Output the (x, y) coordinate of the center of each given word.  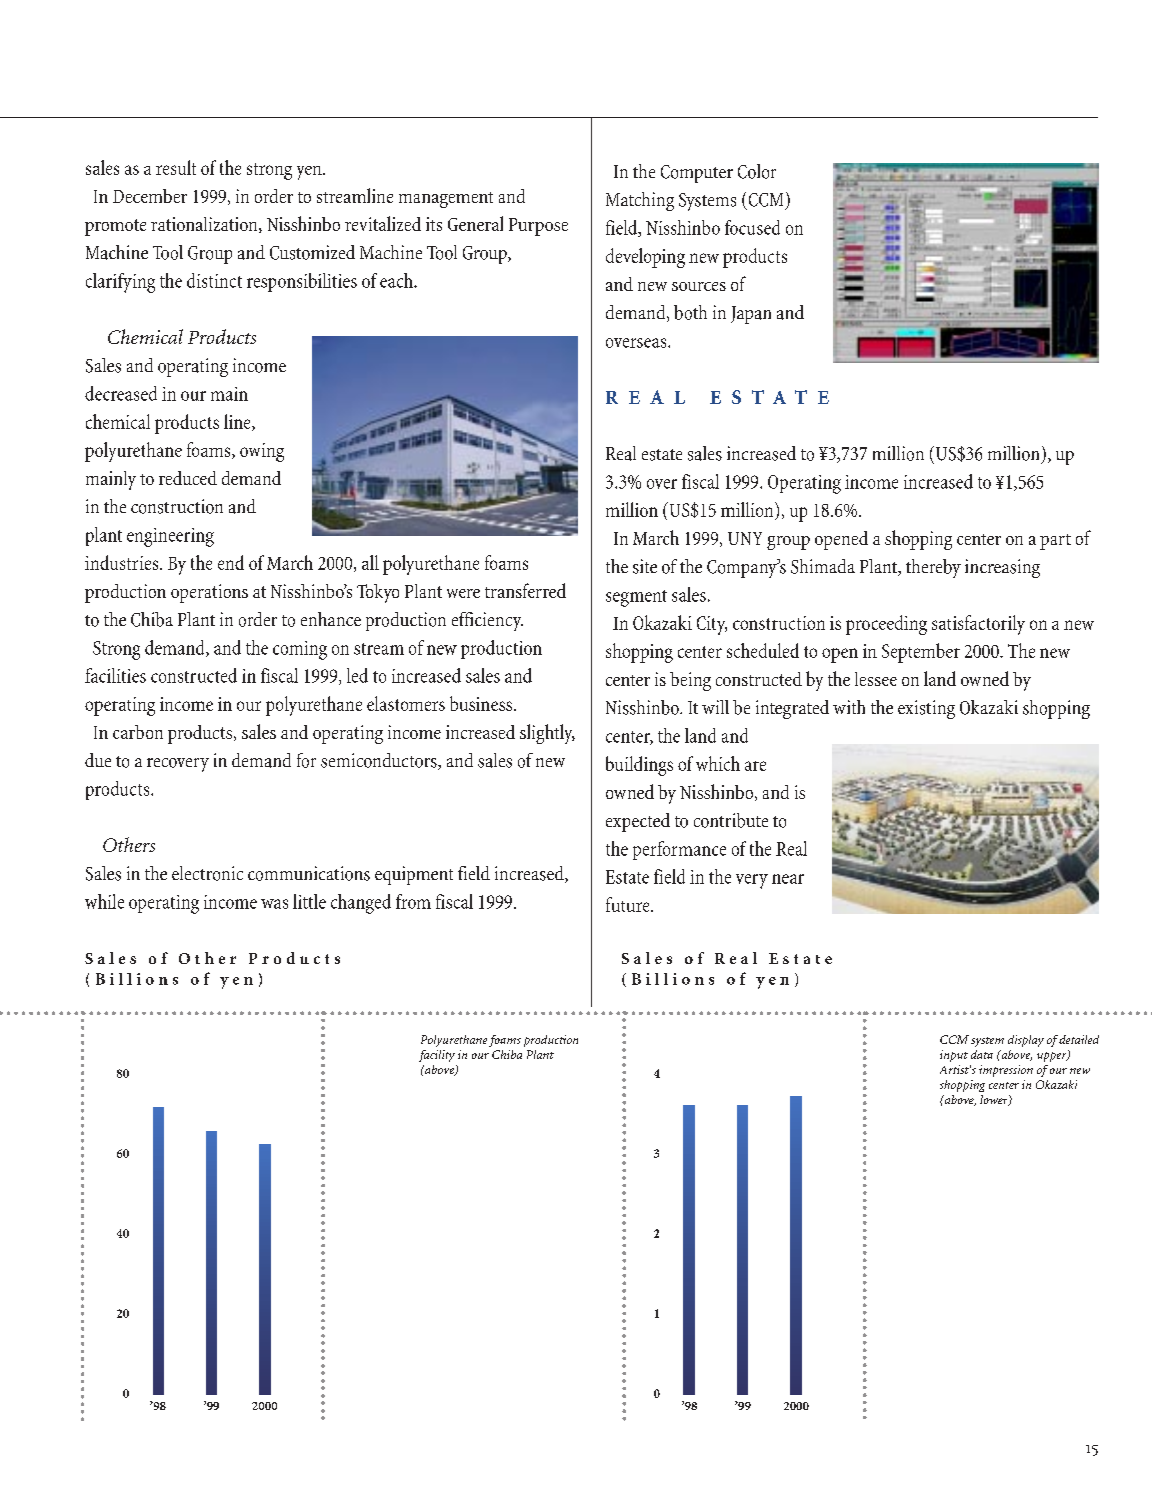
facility (437, 1056)
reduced (188, 478)
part (1055, 542)
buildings (639, 766)
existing (926, 709)
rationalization (205, 225)
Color (757, 171)
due (98, 760)
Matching (640, 201)
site (645, 566)
